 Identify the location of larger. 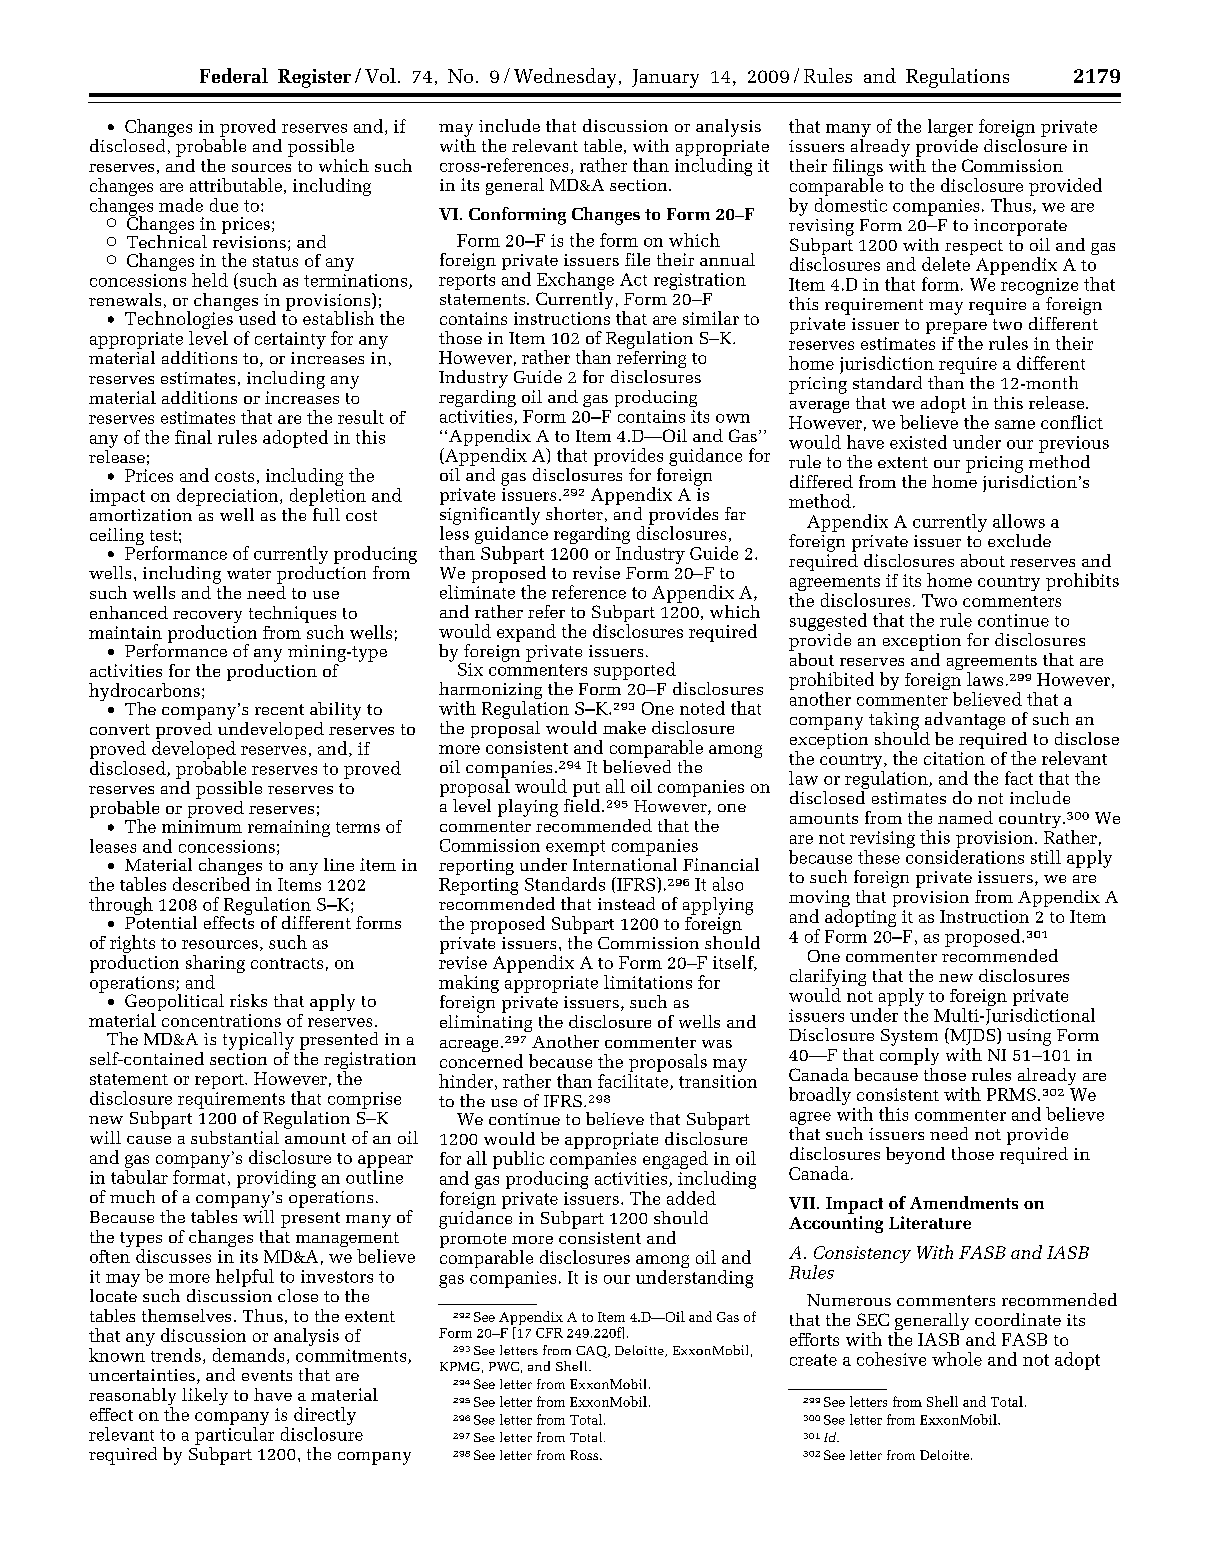
(950, 128).
